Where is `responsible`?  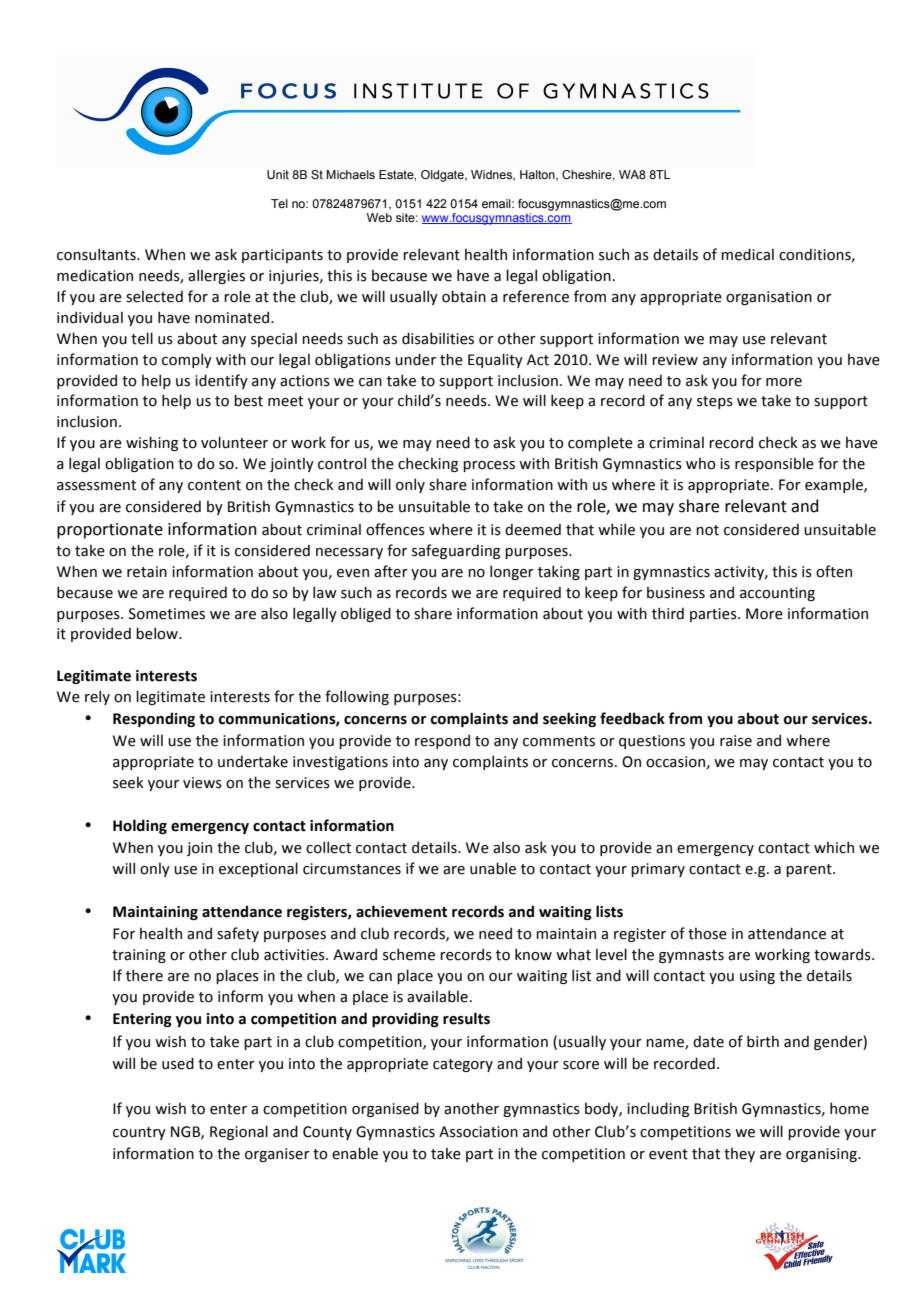
responsible is located at coordinates (774, 464).
